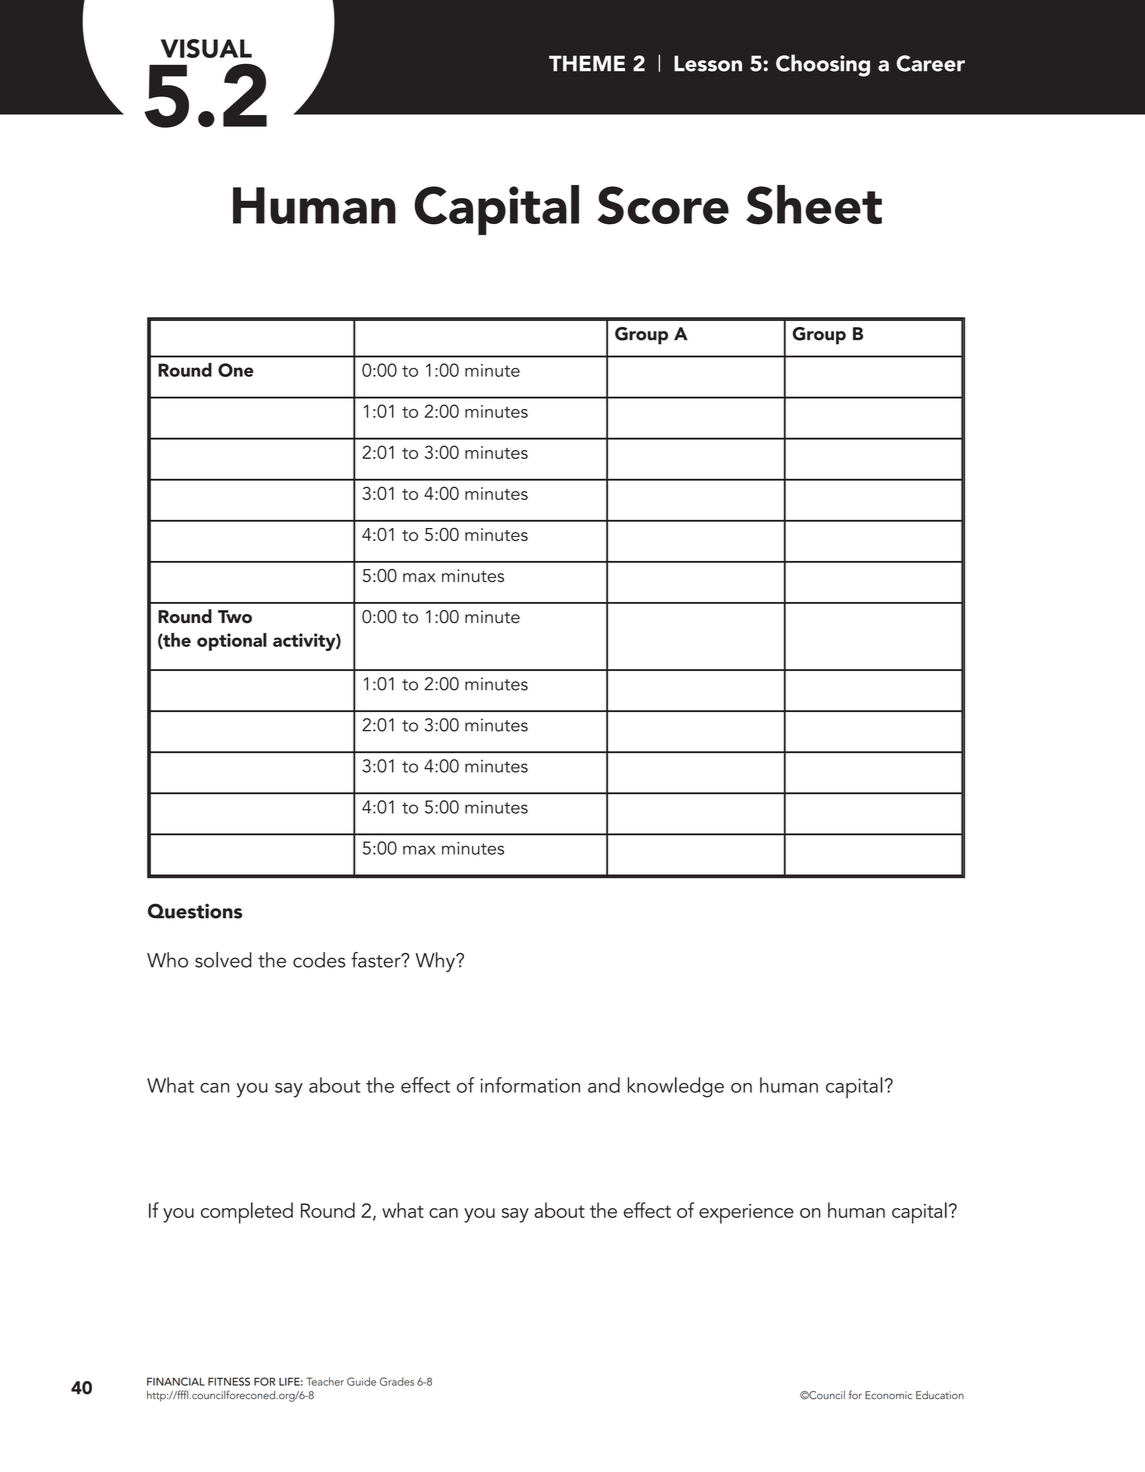 The height and width of the image is (1472, 1145). I want to click on THEME, so click(587, 63).
